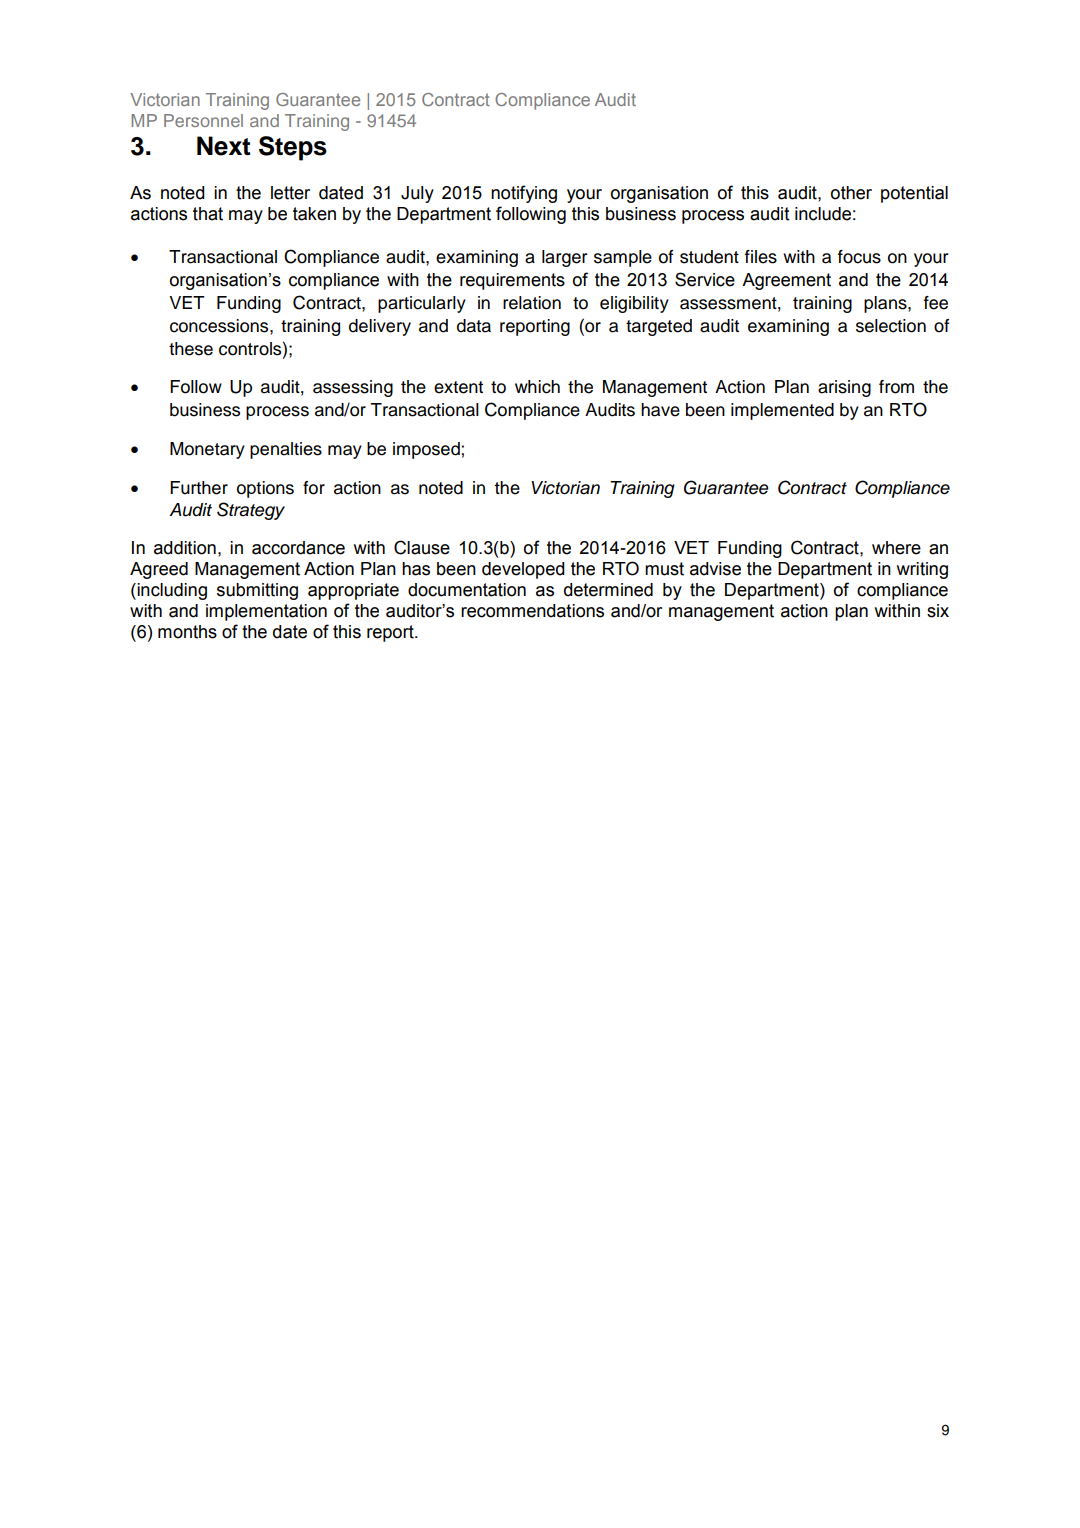  Describe the element at coordinates (537, 387) in the screenshot. I see `which` at that location.
